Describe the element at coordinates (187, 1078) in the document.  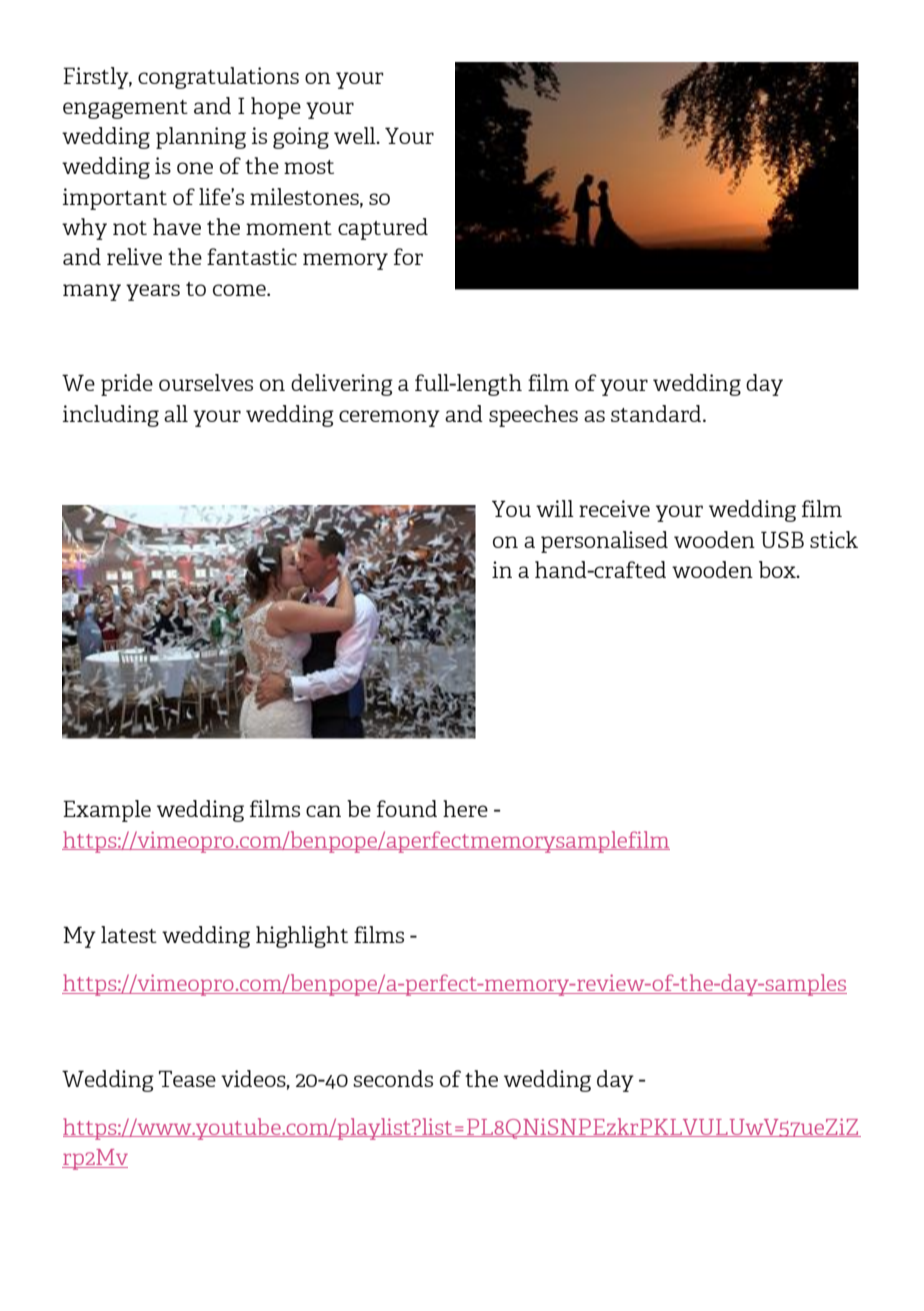
I see `Tease` at that location.
